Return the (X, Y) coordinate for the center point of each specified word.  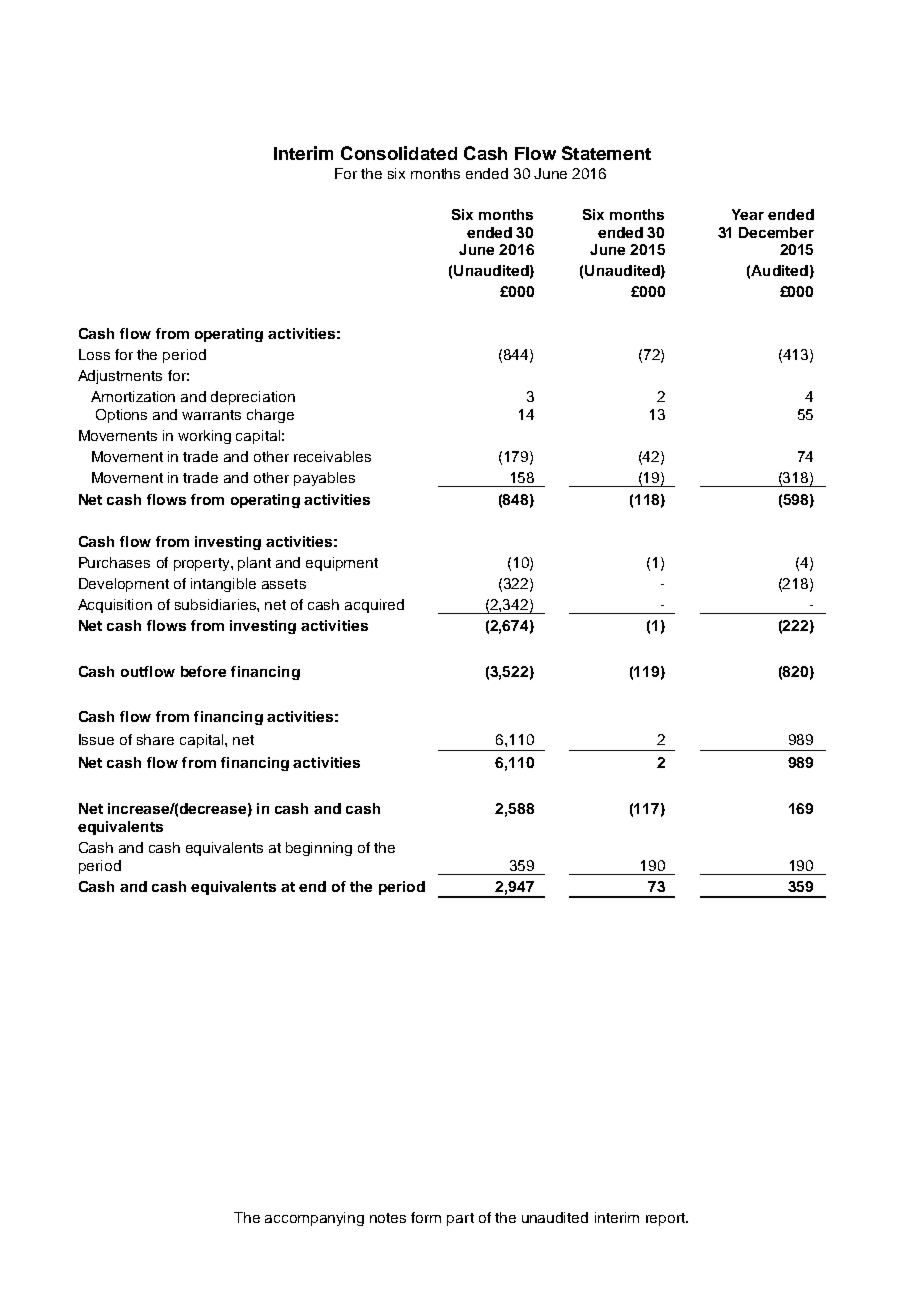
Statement (606, 153)
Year (748, 214)
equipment (342, 564)
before (203, 671)
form (426, 1217)
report (666, 1219)
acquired (374, 606)
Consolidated (399, 153)
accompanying (314, 1219)
